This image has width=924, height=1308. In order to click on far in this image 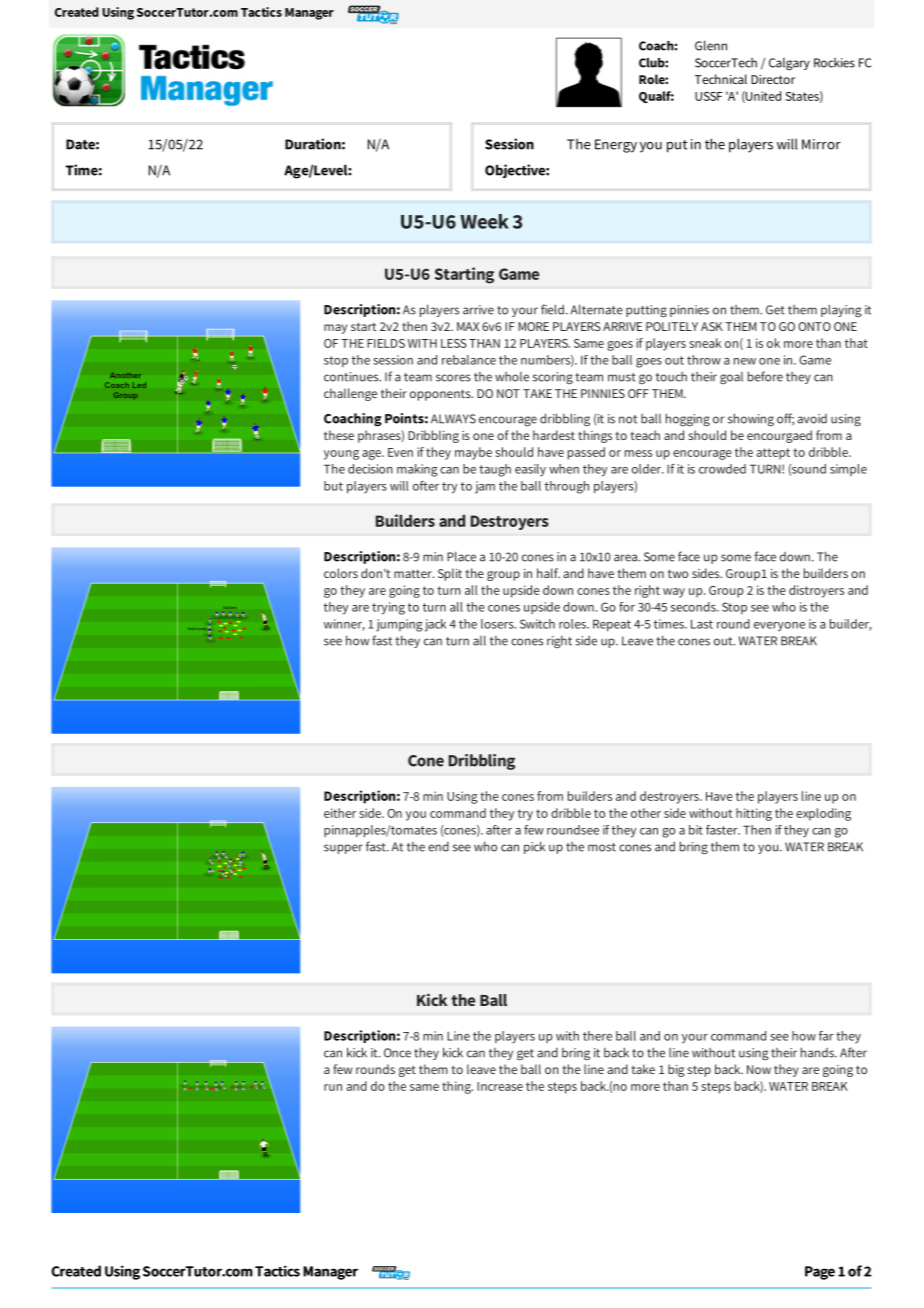, I will do `click(826, 1036)`.
